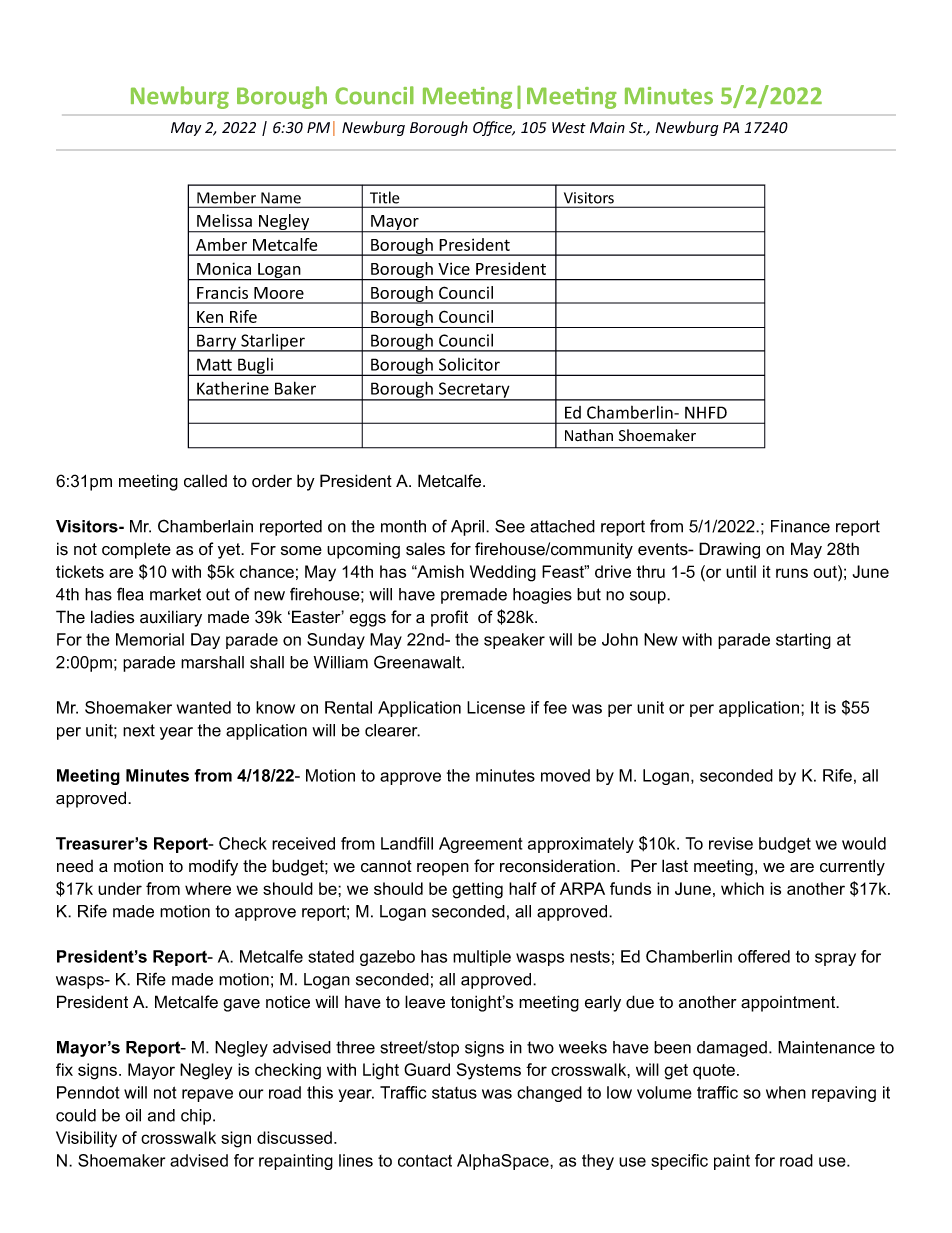 This screenshot has width=952, height=1233. What do you see at coordinates (803, 641) in the screenshot?
I see `starting` at bounding box center [803, 641].
